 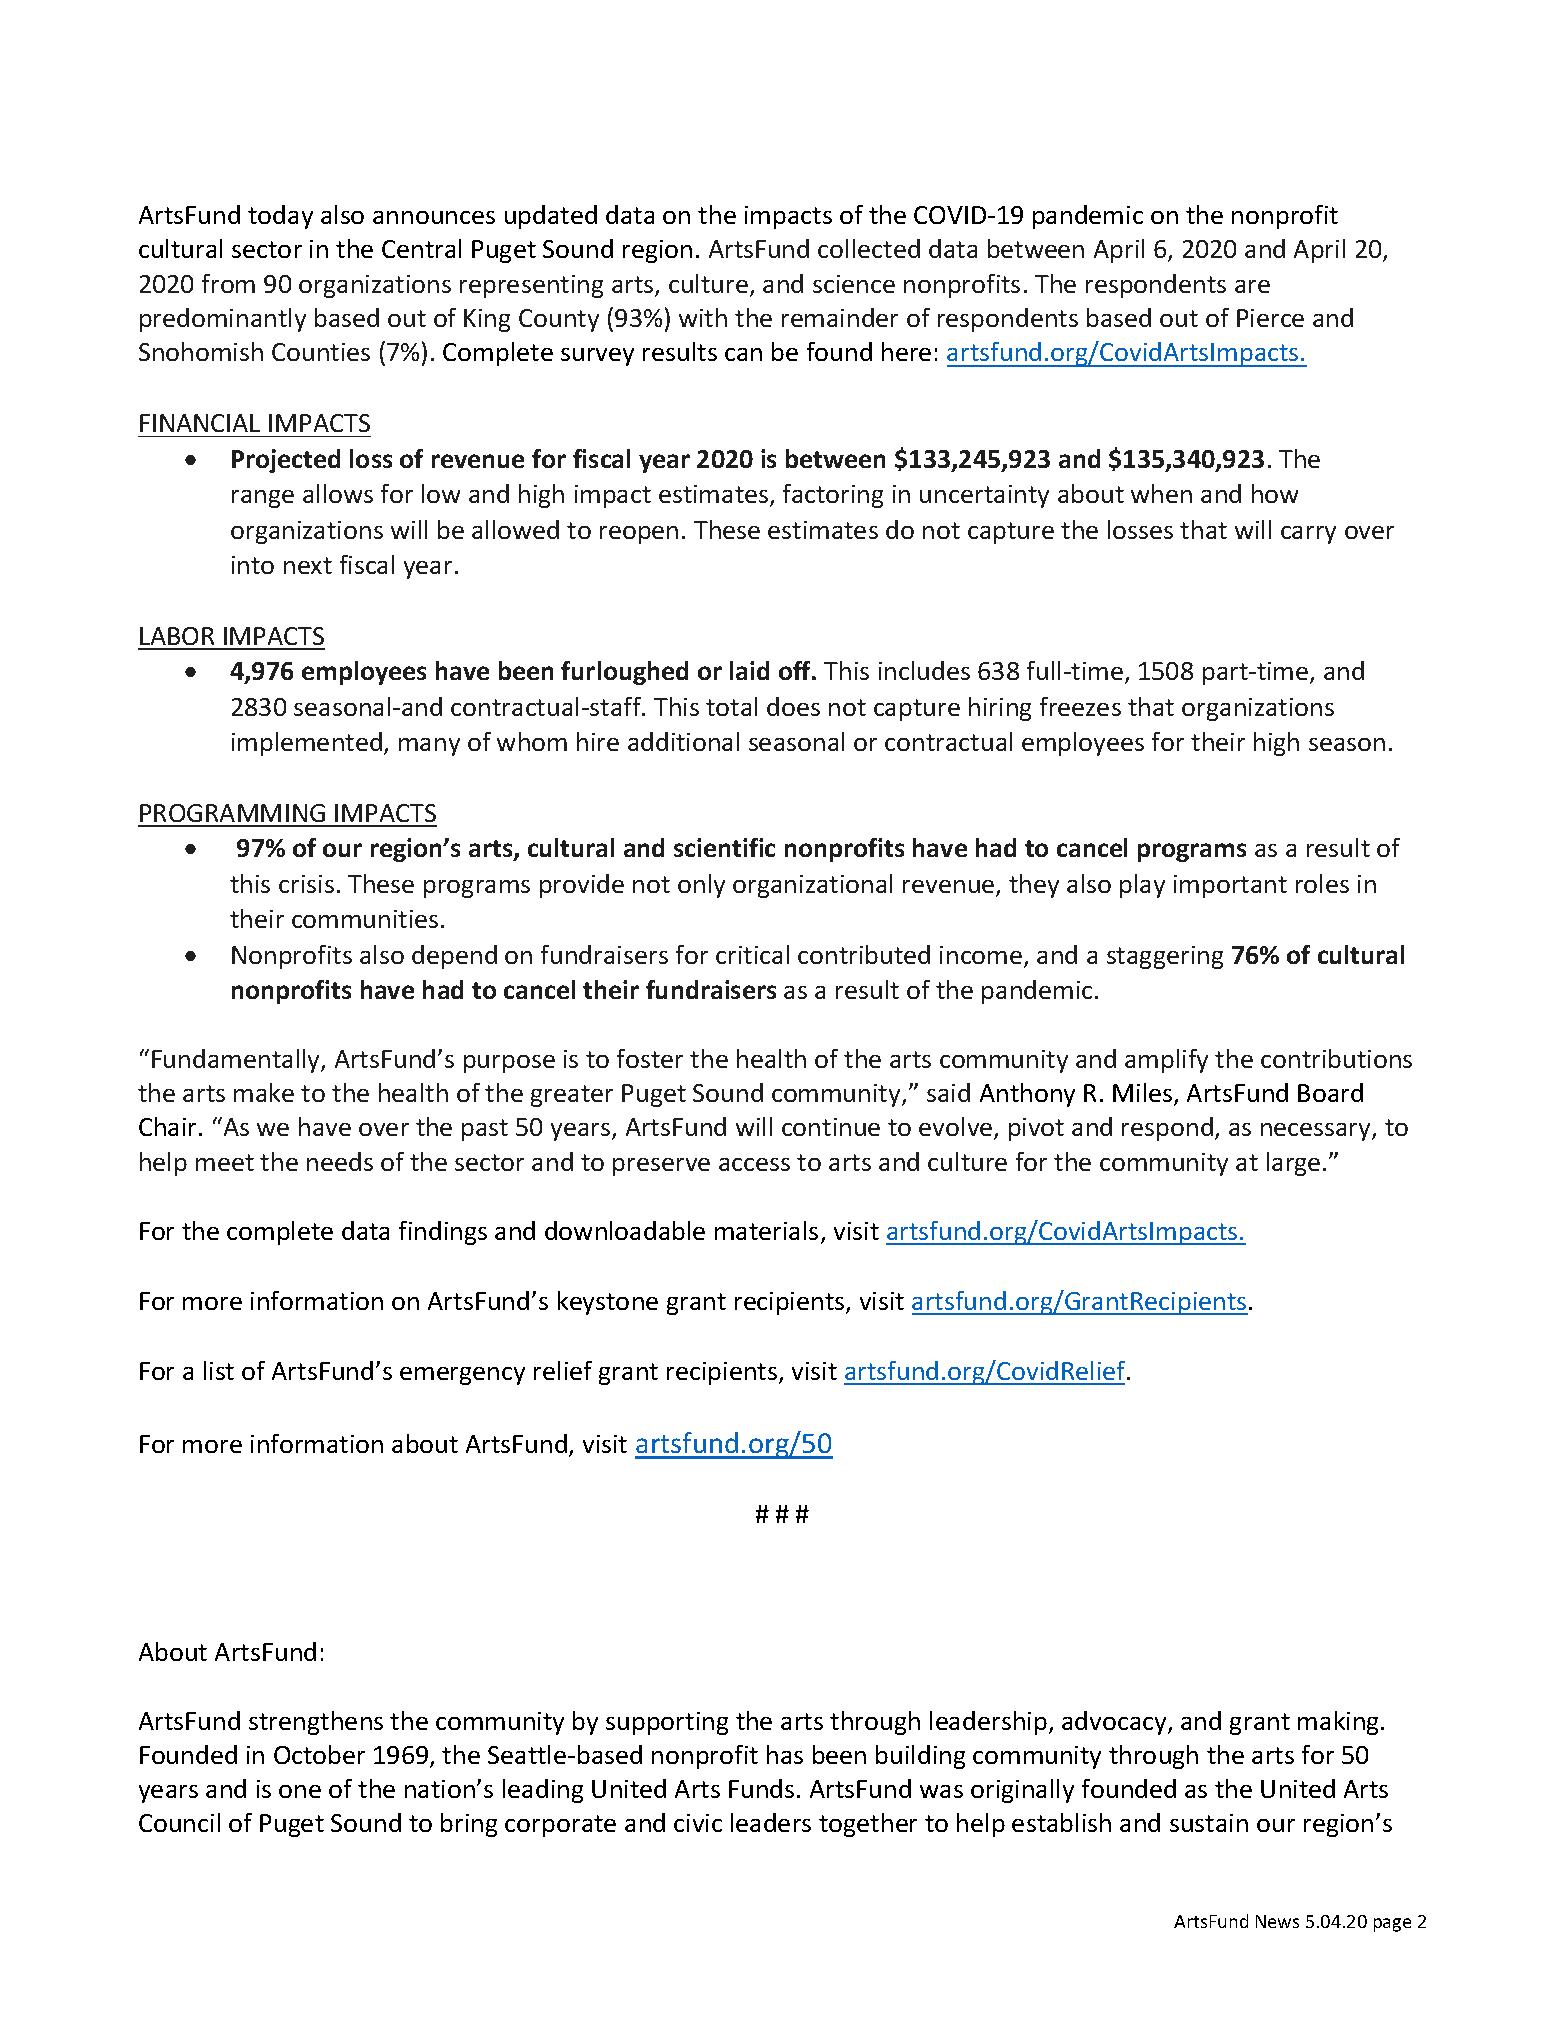 What do you see at coordinates (1277, 1921) in the image?
I see `News` at bounding box center [1277, 1921].
